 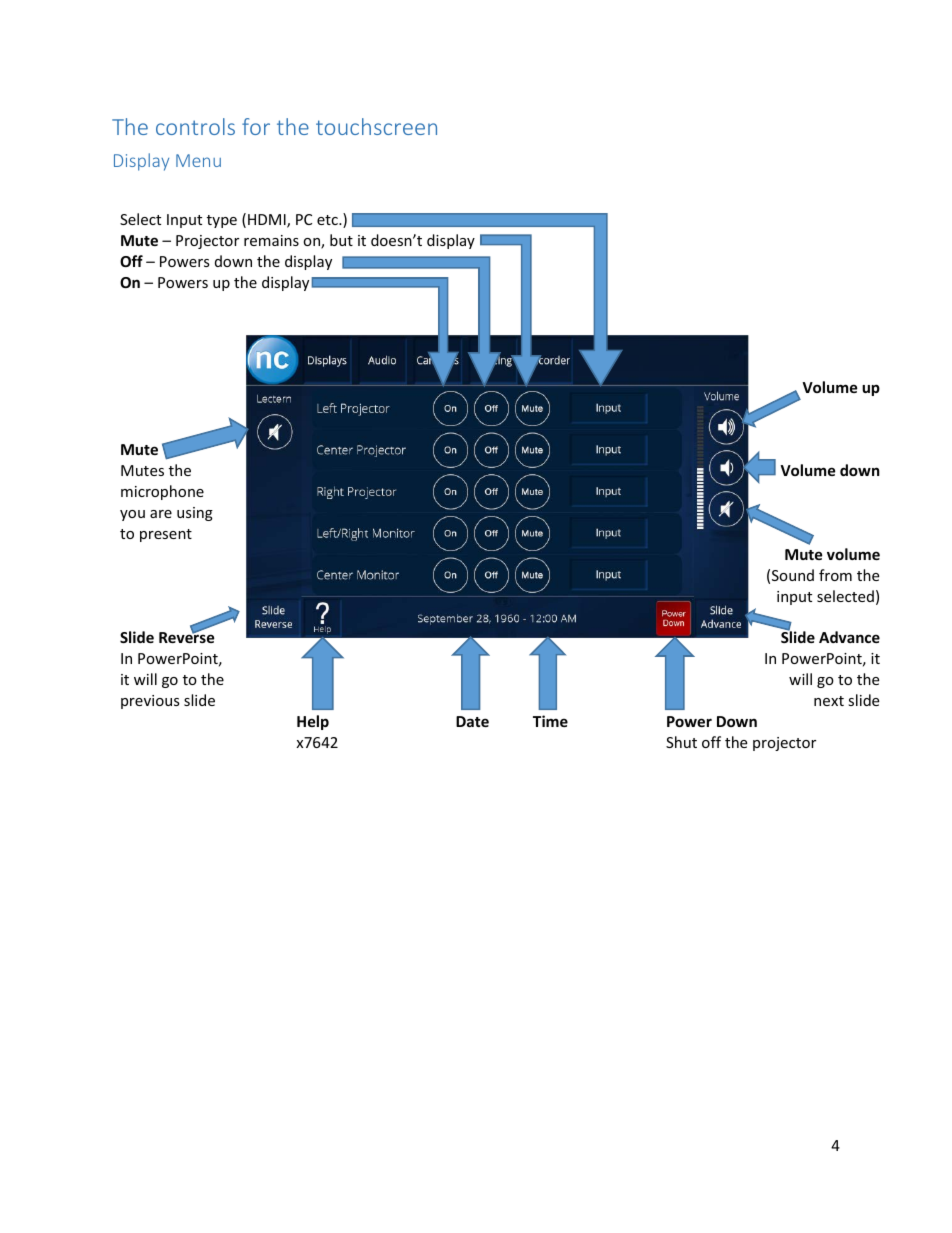 I want to click on Advance, so click(x=849, y=637).
